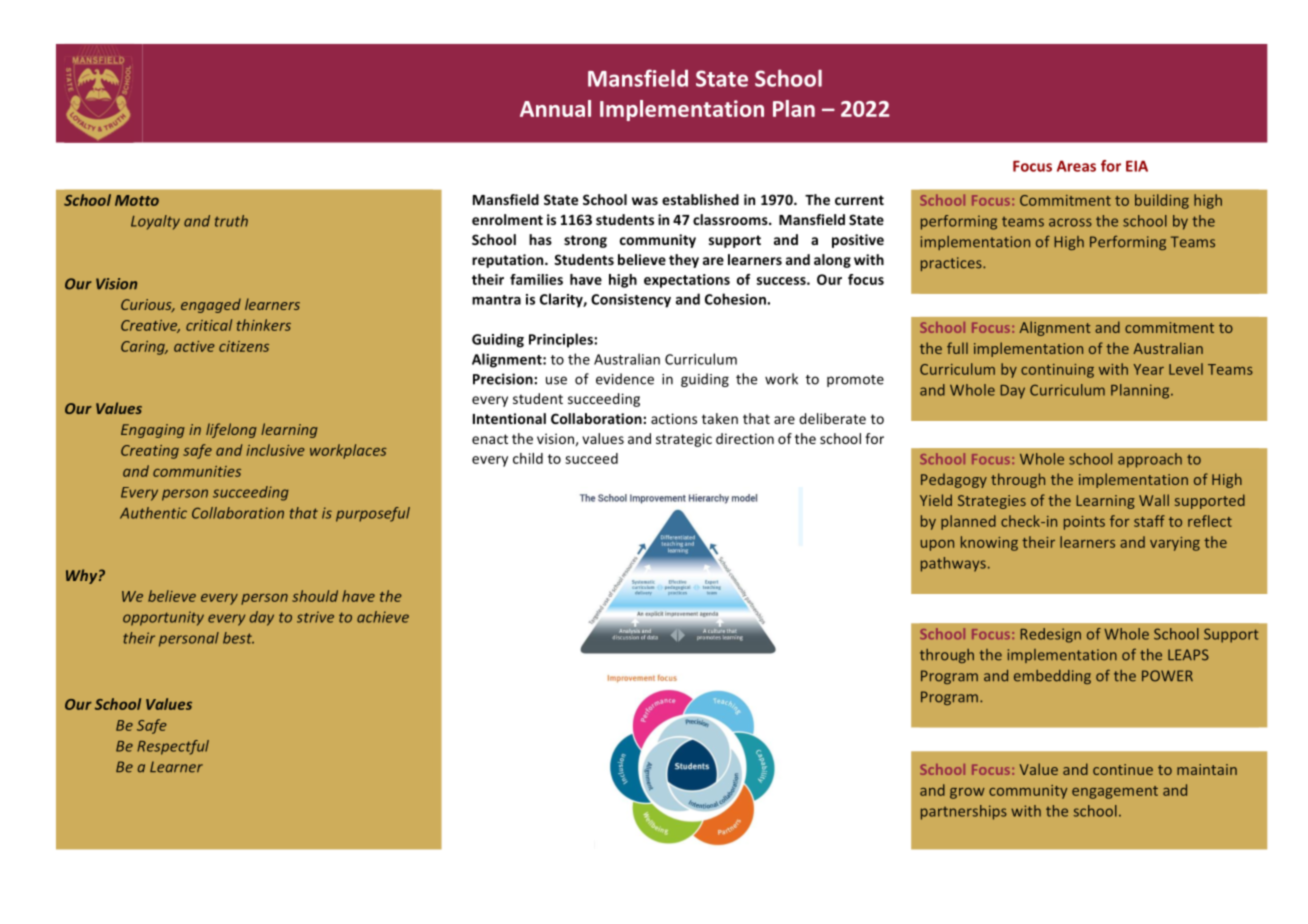 The image size is (1308, 924). I want to click on lifelong, so click(231, 430).
